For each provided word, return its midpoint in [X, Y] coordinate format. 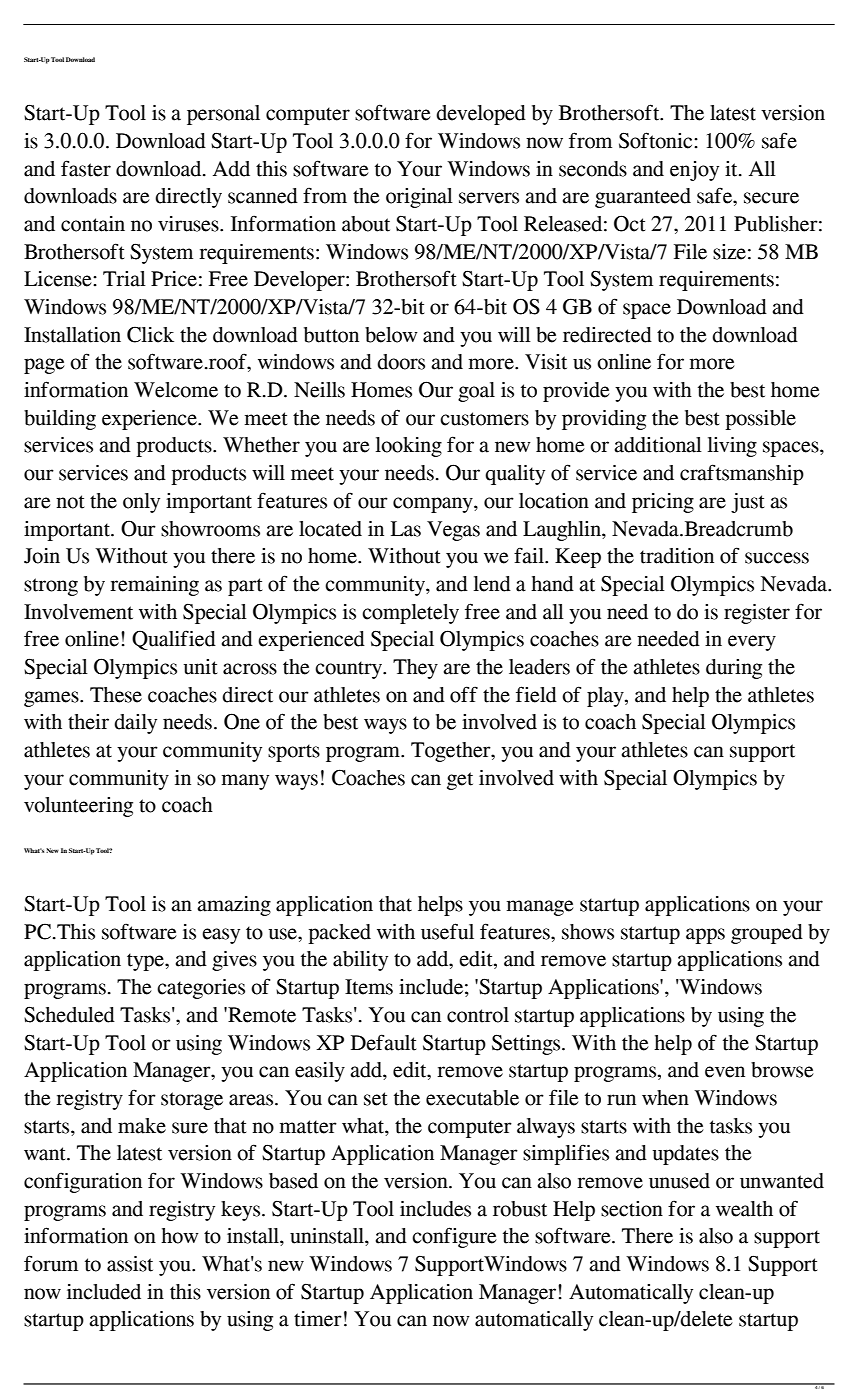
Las [406, 529]
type [146, 962]
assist [130, 1264]
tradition [677, 556]
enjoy [694, 171]
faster [86, 168]
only [141, 503]
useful [447, 931]
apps [705, 936]
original [419, 198]
